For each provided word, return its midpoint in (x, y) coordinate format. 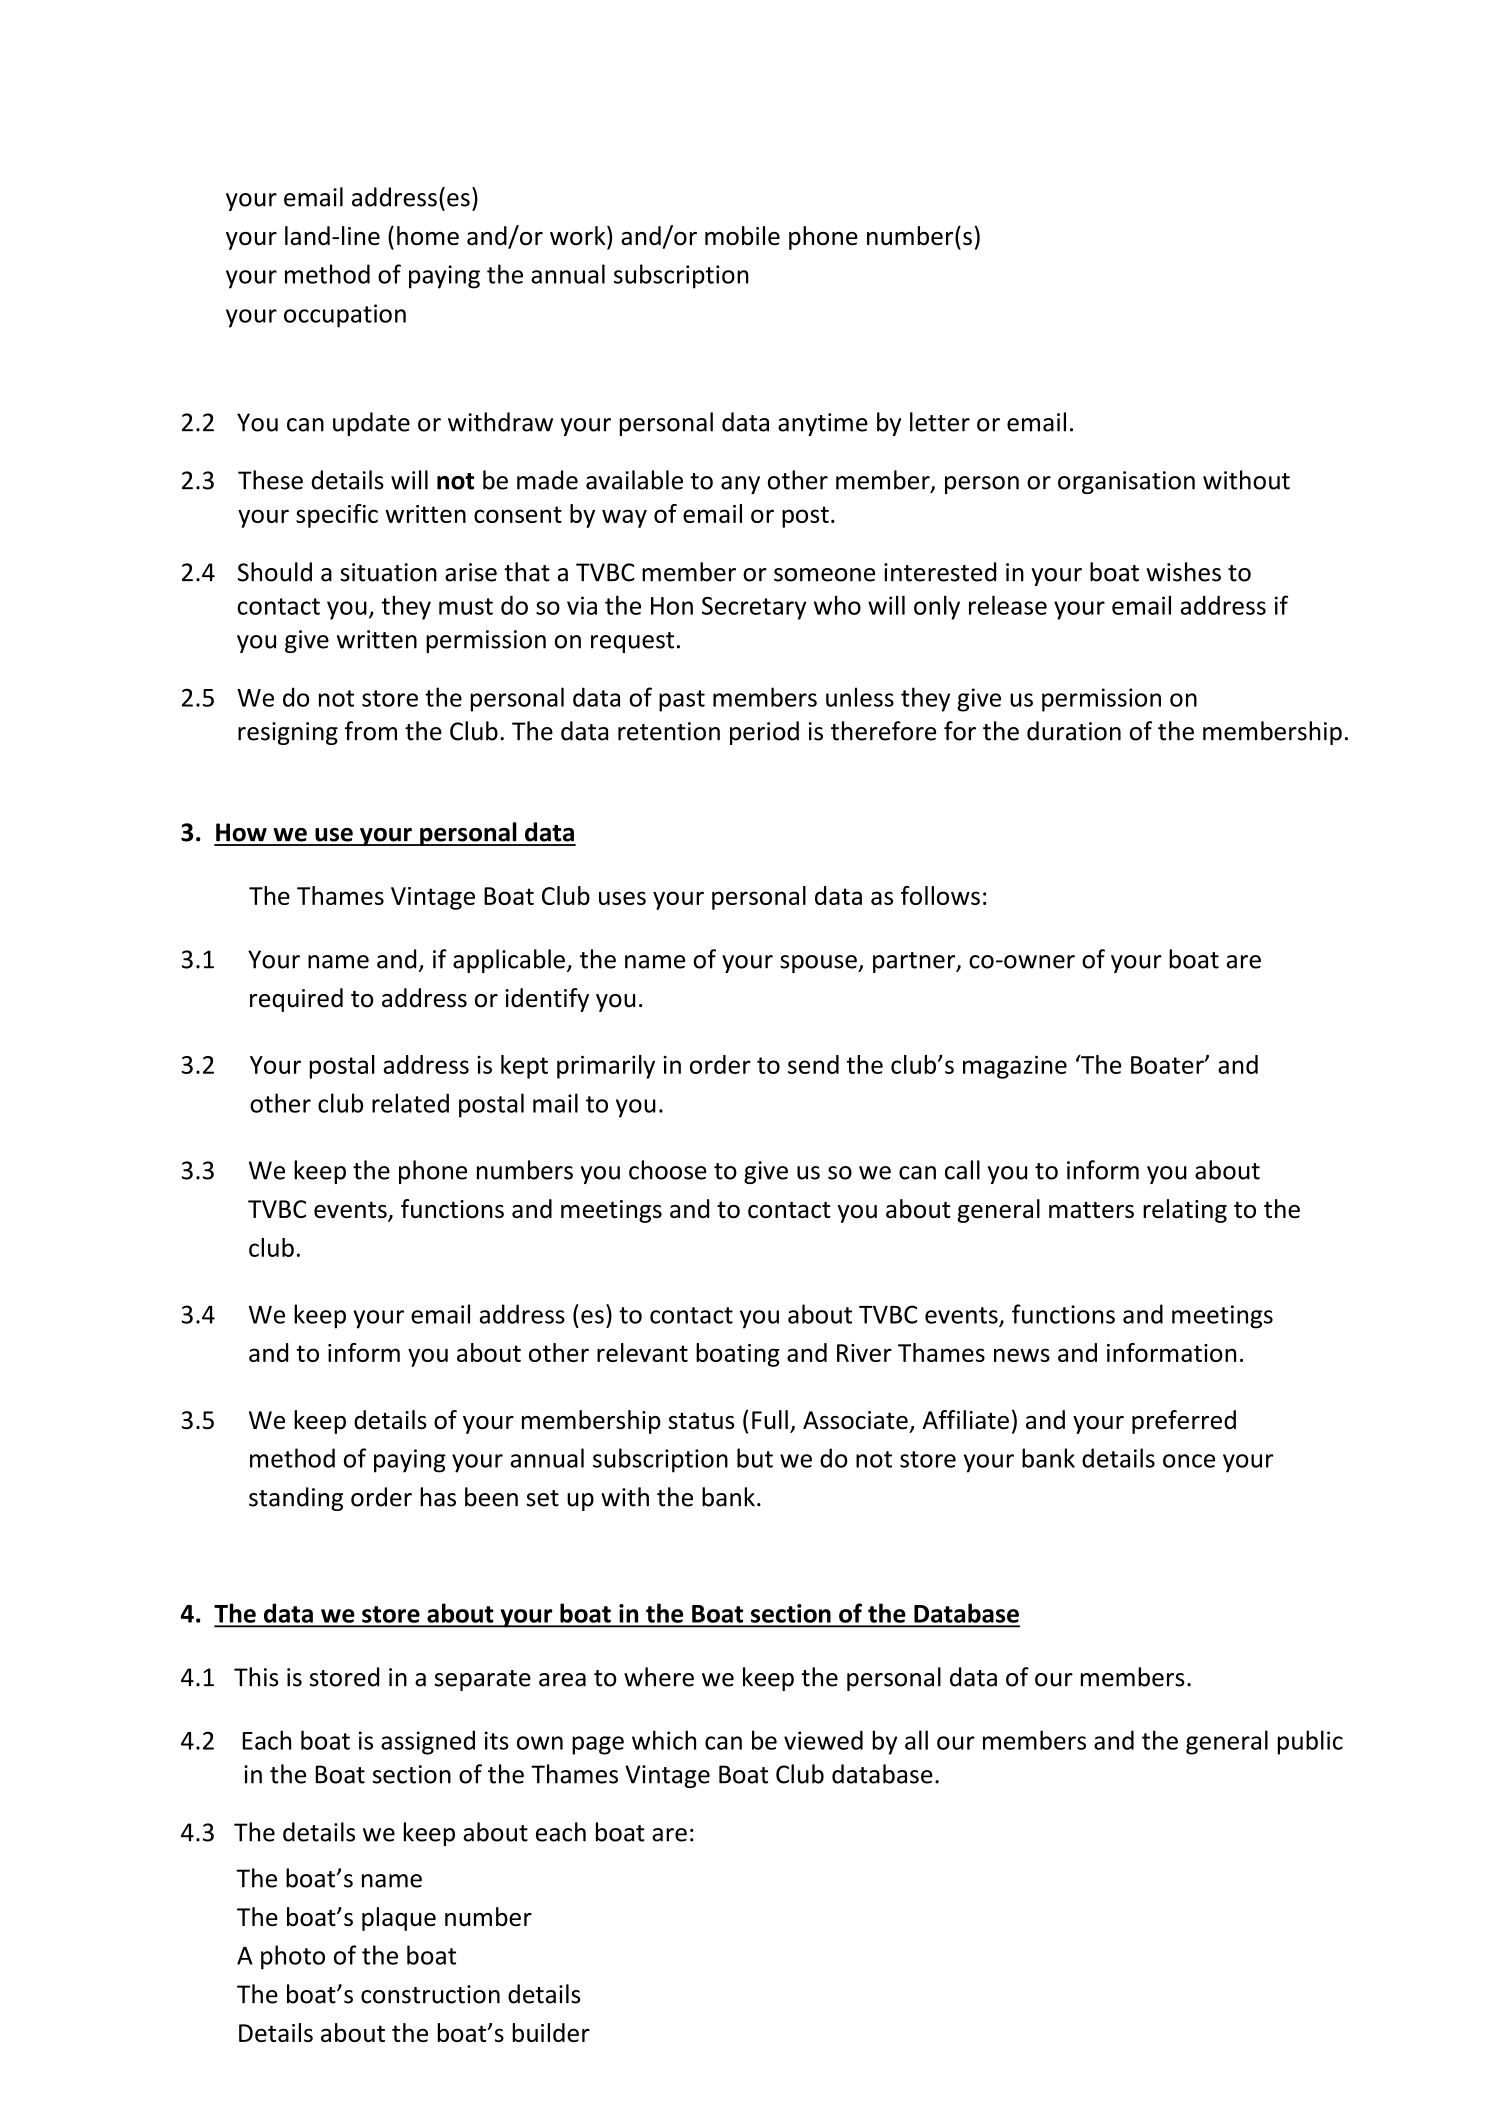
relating (1185, 1211)
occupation (345, 316)
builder (551, 2032)
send (813, 1064)
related (410, 1103)
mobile (742, 235)
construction (430, 1994)
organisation (1126, 482)
